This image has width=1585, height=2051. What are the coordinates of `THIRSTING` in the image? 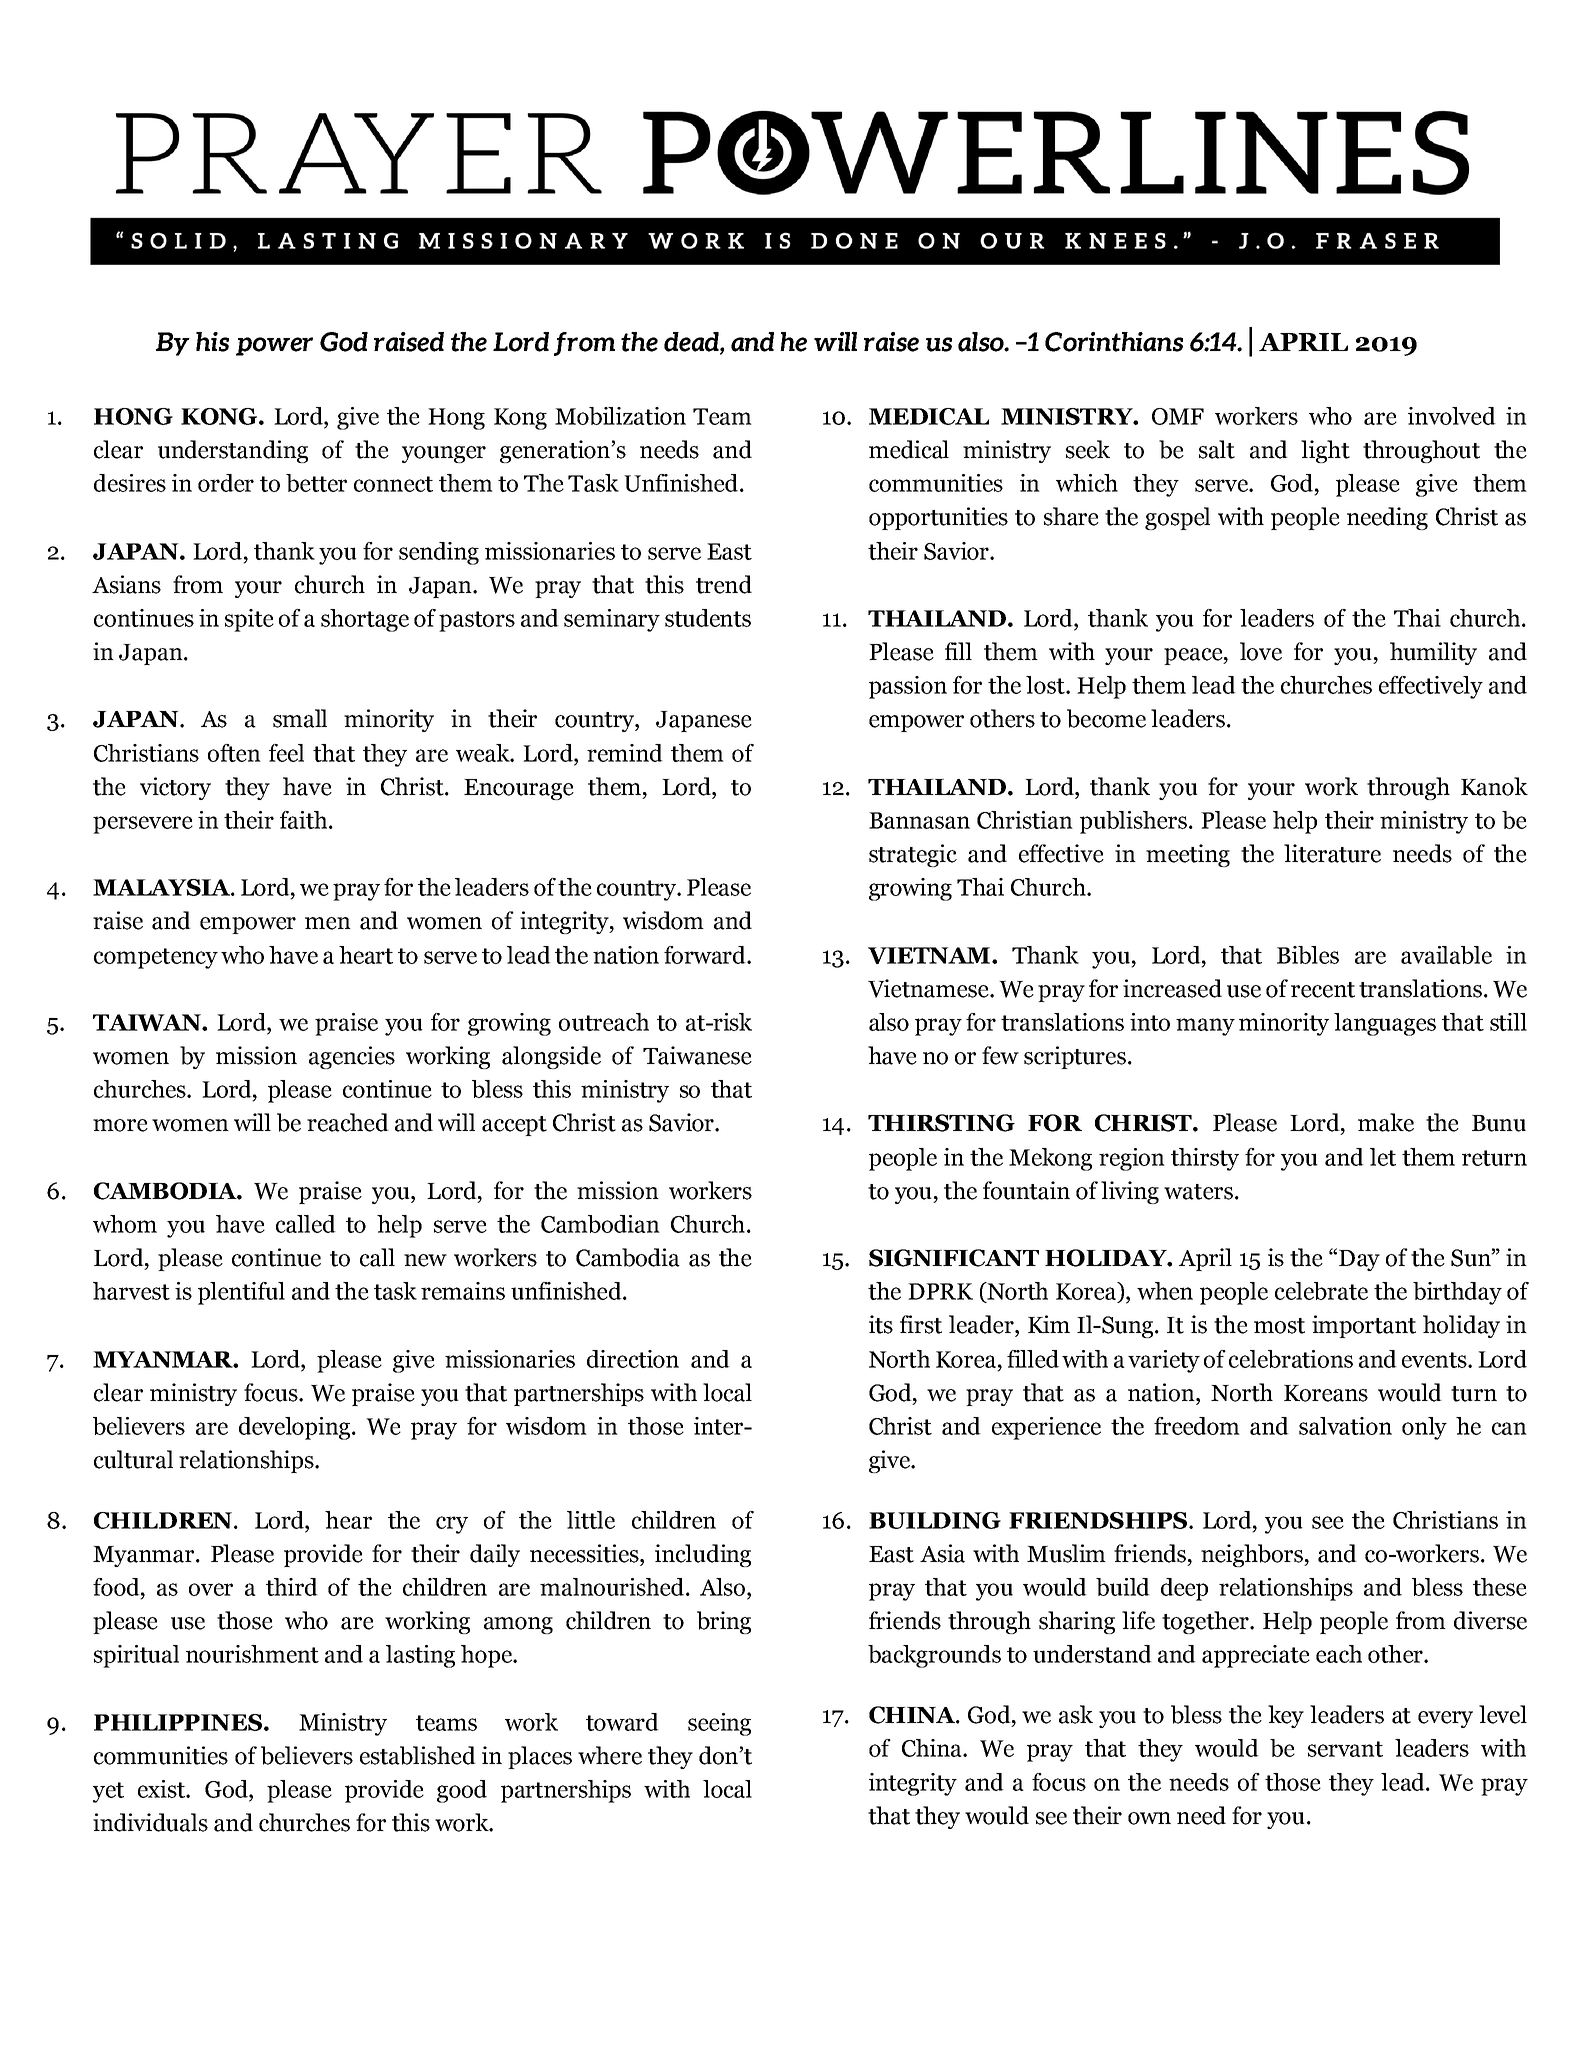 It's located at (941, 1123).
